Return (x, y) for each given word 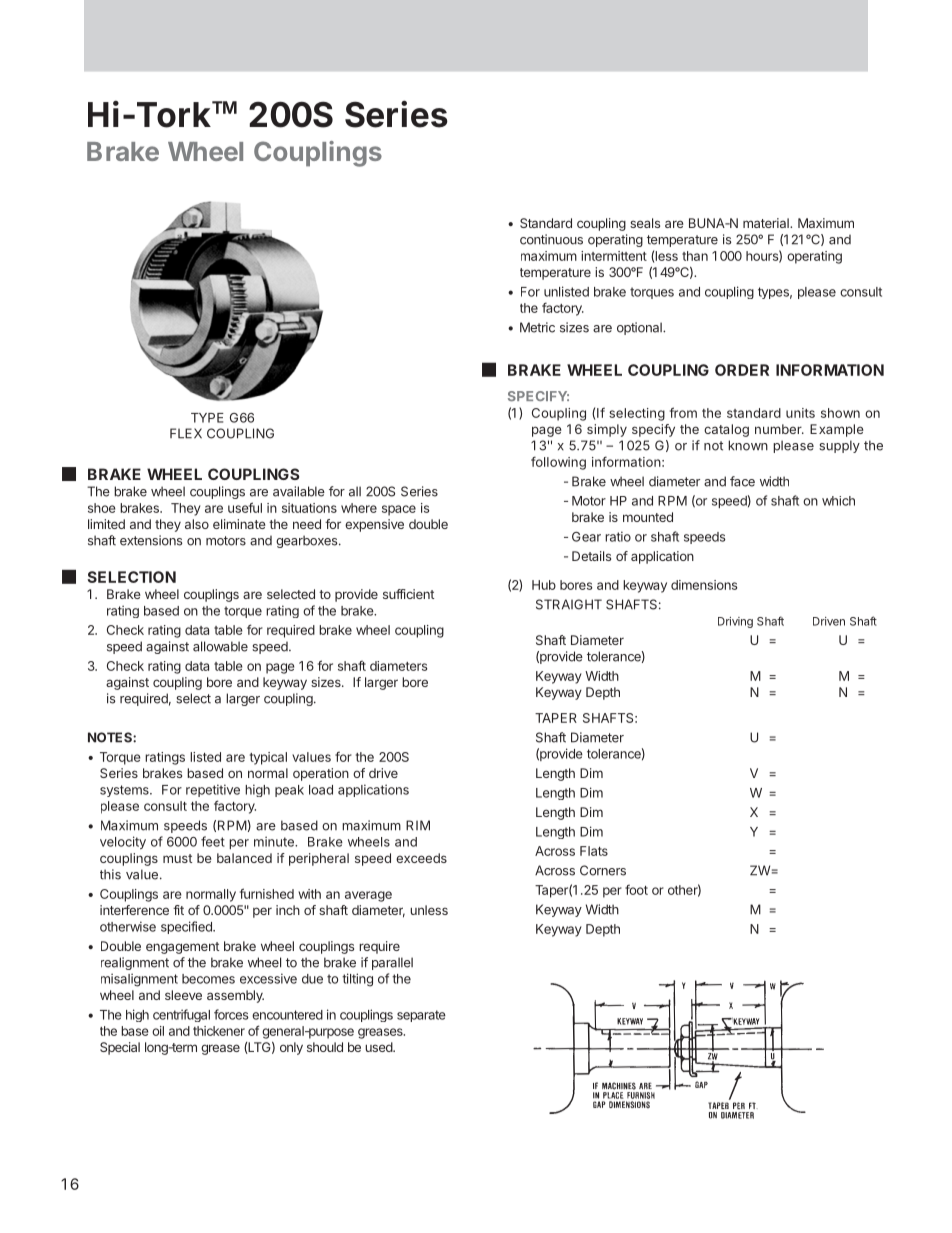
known (748, 445)
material (767, 223)
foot (636, 889)
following (558, 463)
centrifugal (181, 1015)
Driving (735, 622)
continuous (551, 239)
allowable (220, 646)
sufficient (408, 594)
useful (245, 507)
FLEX (186, 433)
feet (213, 841)
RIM (418, 825)
